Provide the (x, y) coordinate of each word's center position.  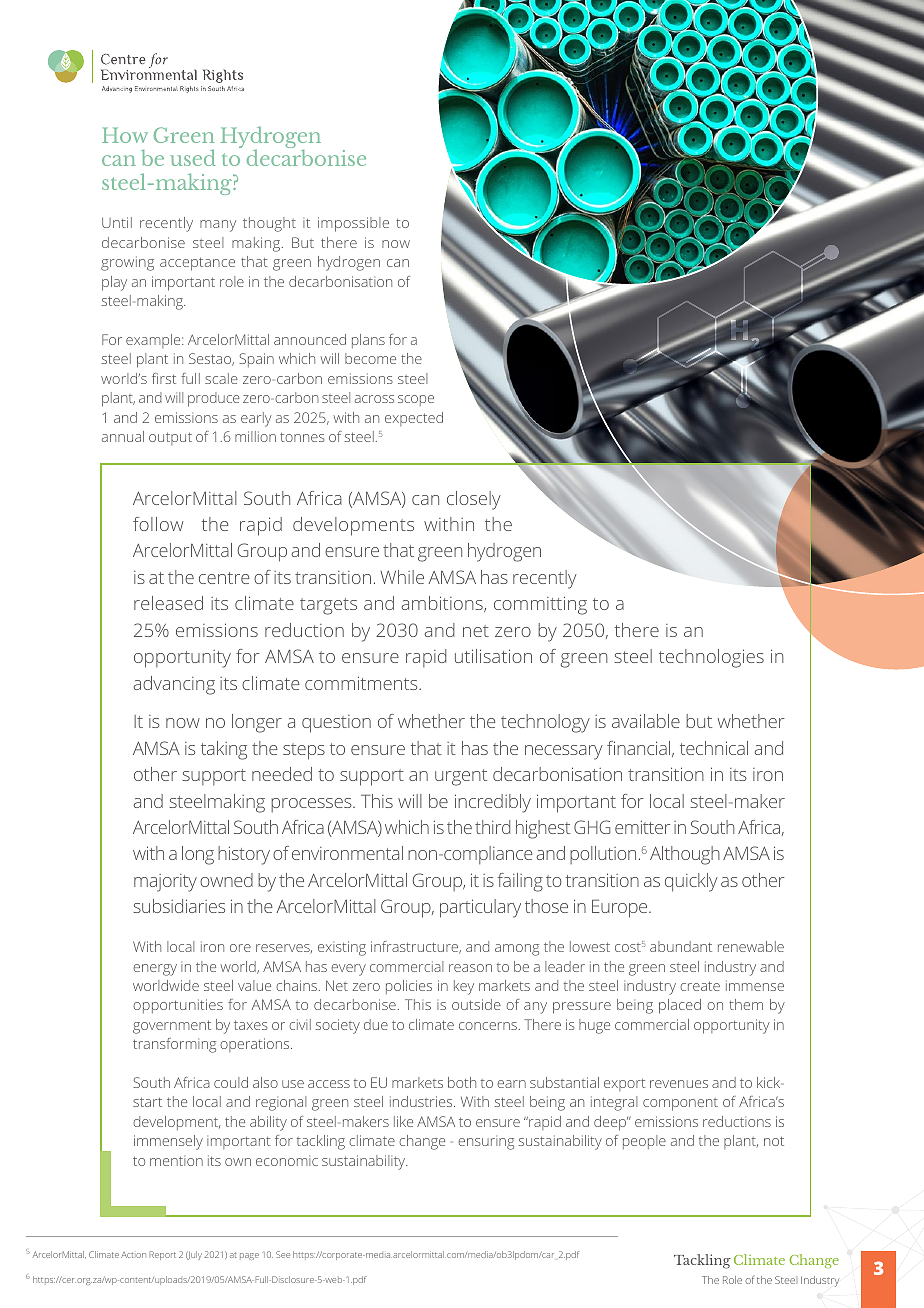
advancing (174, 685)
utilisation (493, 656)
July (194, 1255)
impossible (353, 224)
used (193, 157)
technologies (711, 658)
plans (368, 341)
